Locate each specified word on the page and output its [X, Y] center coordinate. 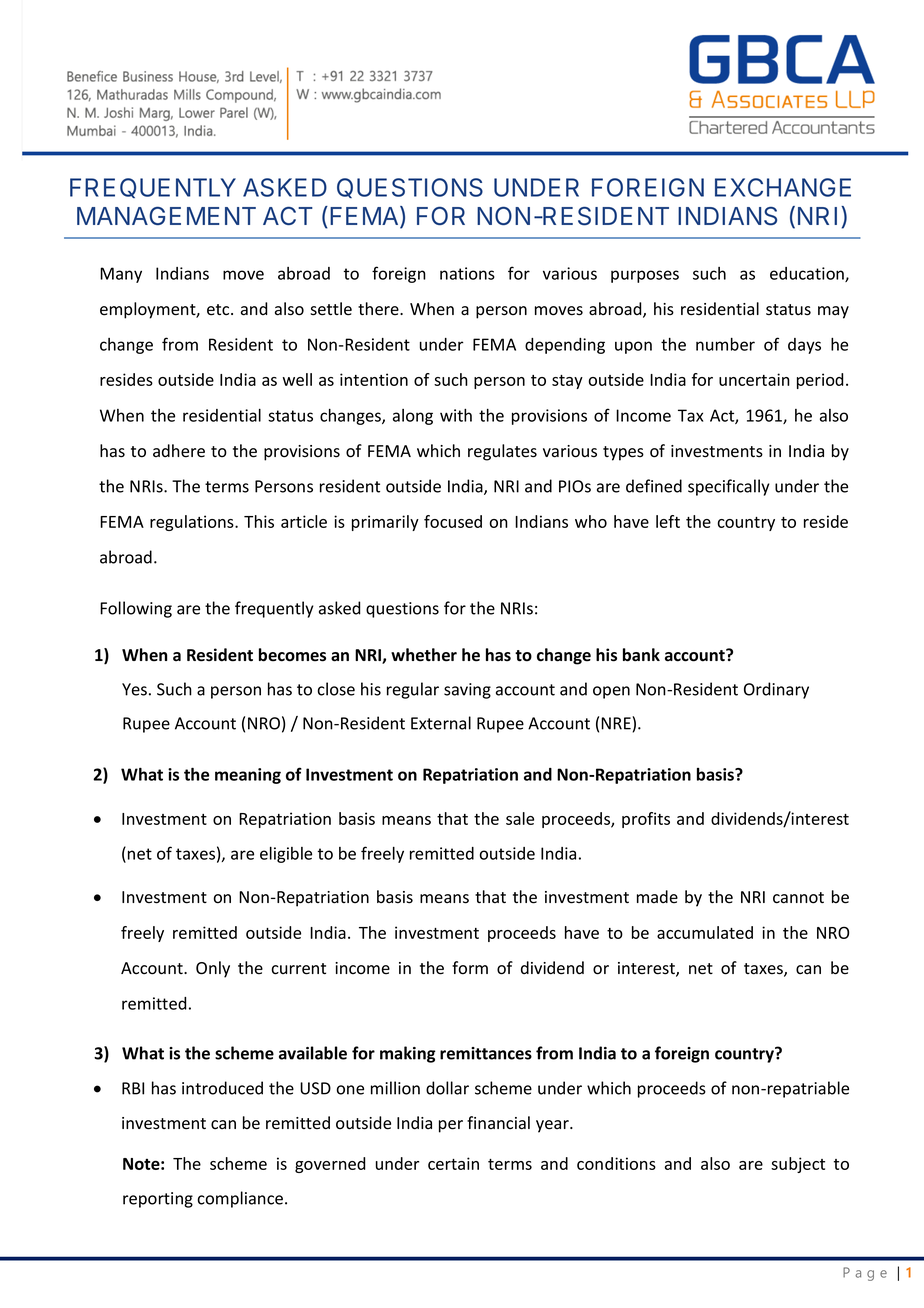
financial [498, 1123]
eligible [286, 855]
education [808, 274]
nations [467, 273]
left [668, 521]
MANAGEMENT [166, 215]
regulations [193, 523]
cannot [798, 898]
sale [520, 818]
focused [453, 521]
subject [798, 1165]
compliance [240, 1199]
